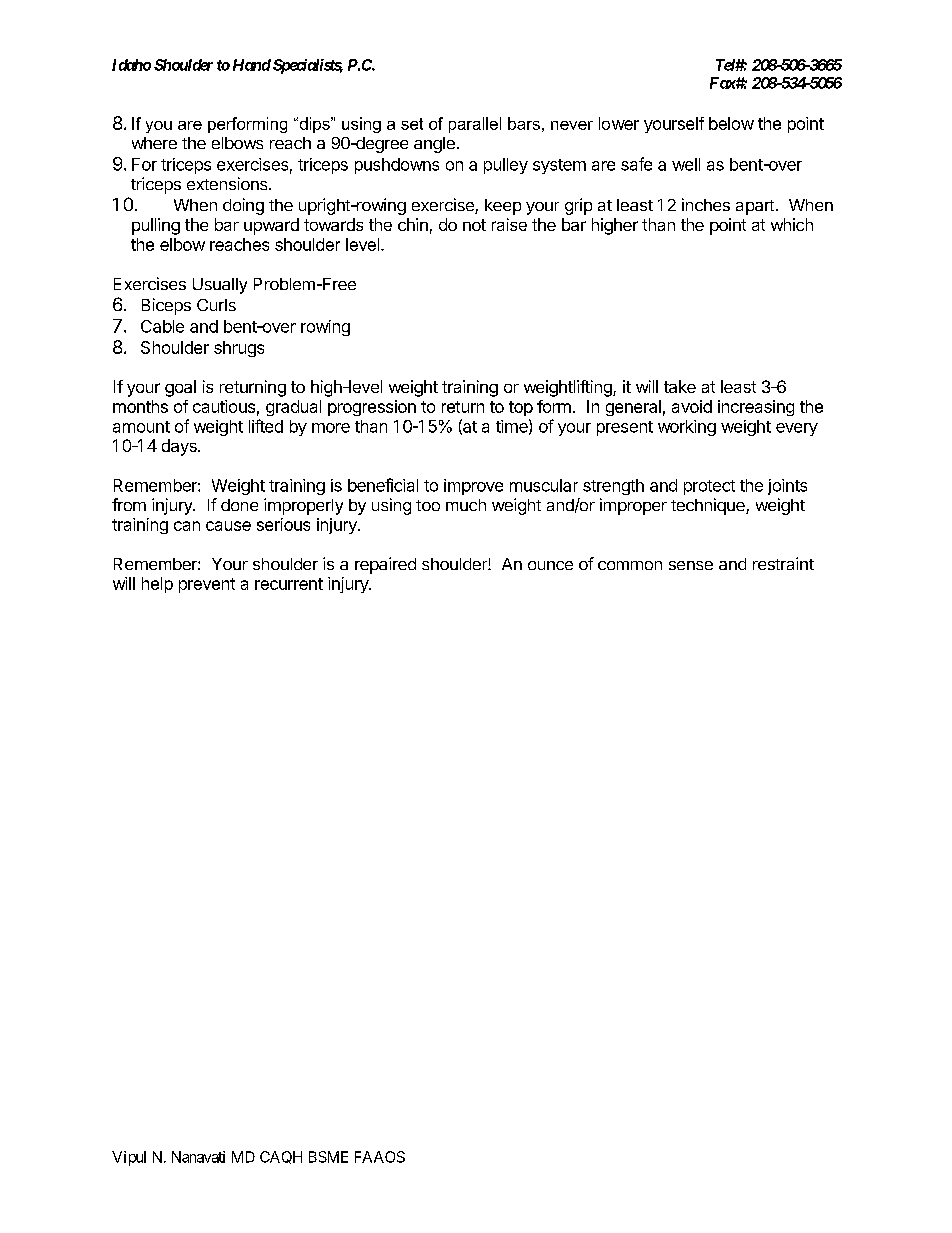 The image size is (952, 1233). Describe the element at coordinates (154, 143) in the page. I see `where` at that location.
